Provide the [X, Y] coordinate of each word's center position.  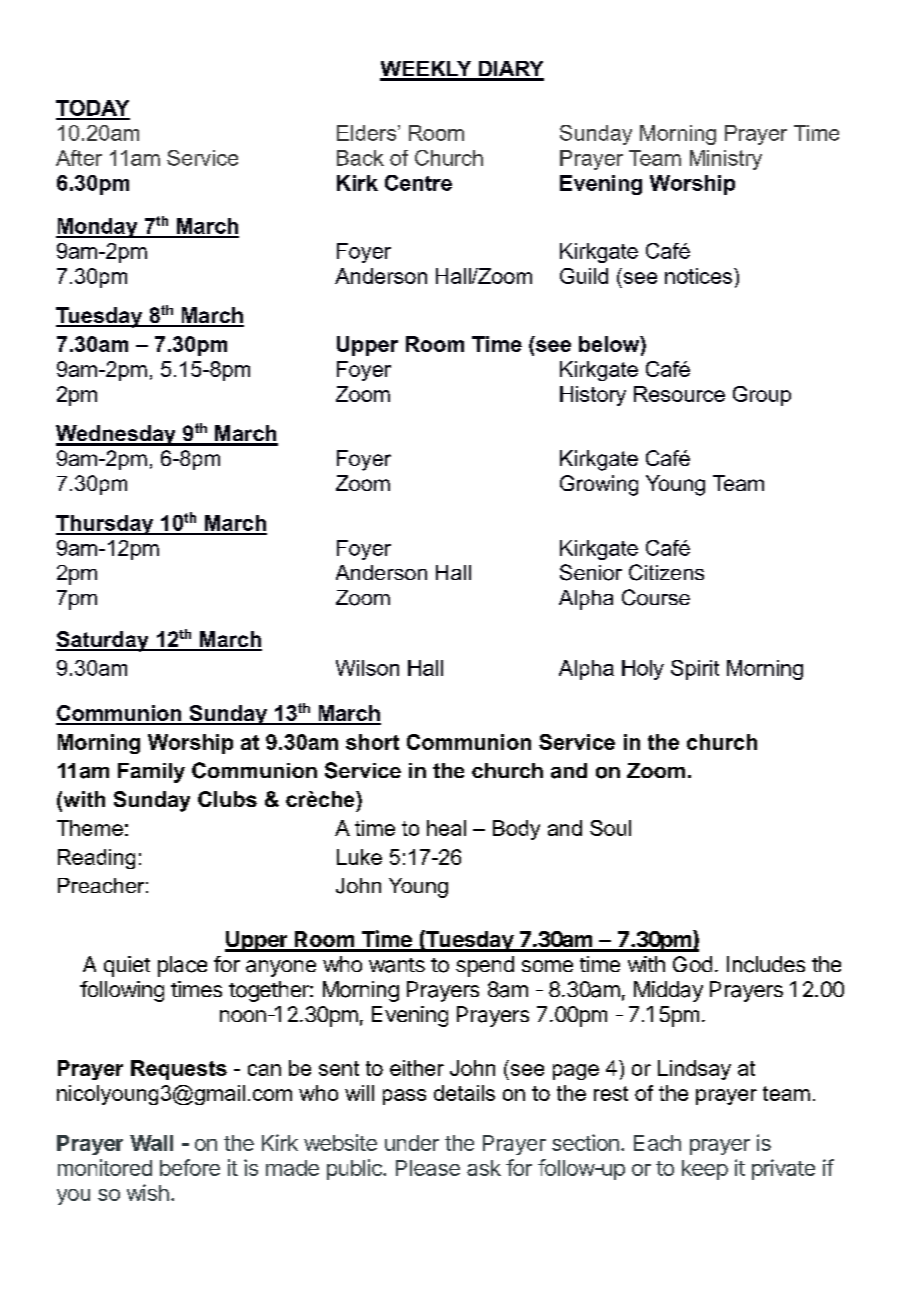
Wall [151, 1143]
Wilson [367, 668]
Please [428, 1168]
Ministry [726, 160]
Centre [418, 183]
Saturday [103, 641]
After [79, 158]
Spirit [695, 670]
